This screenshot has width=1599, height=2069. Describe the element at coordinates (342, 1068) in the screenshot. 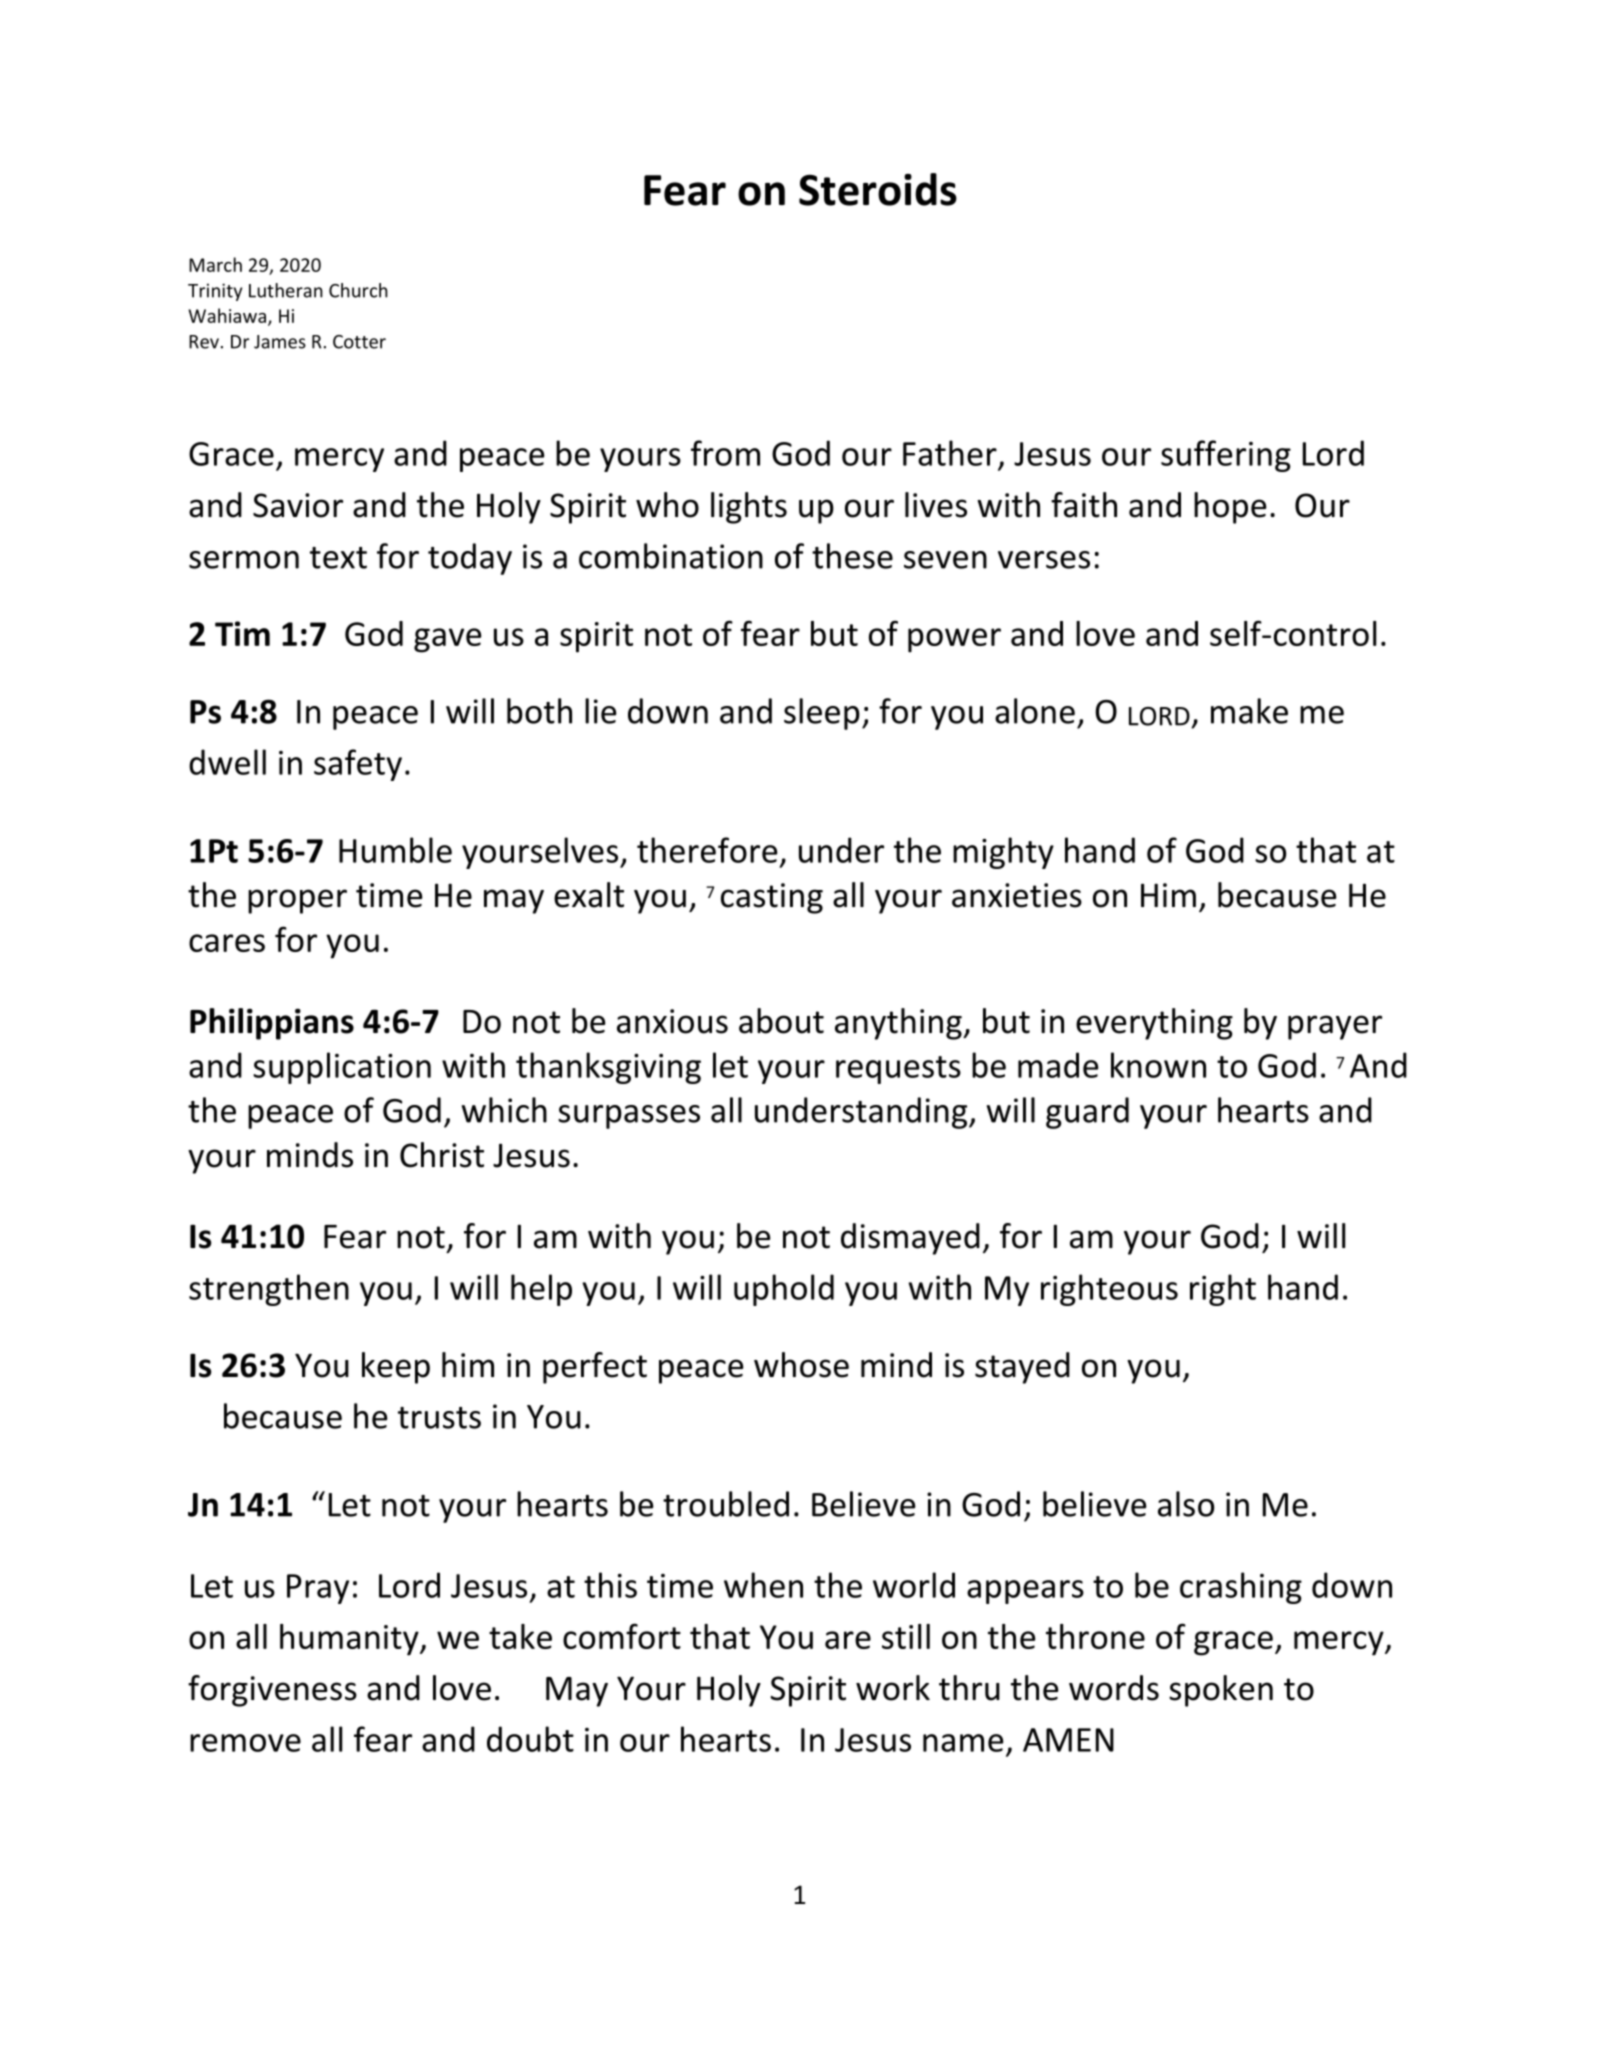

I see `supplication` at that location.
